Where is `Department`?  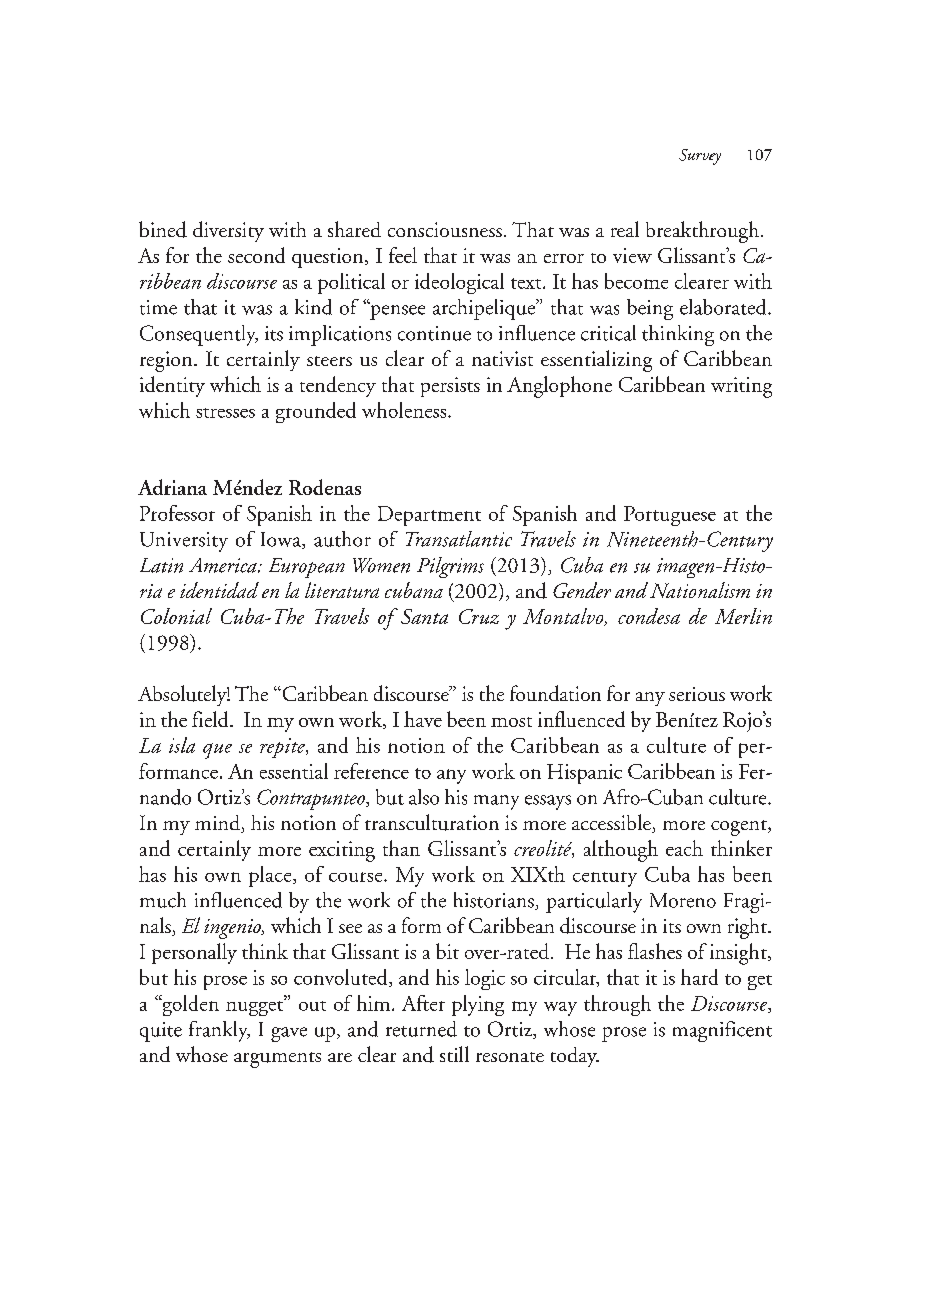
Department is located at coordinates (429, 516).
